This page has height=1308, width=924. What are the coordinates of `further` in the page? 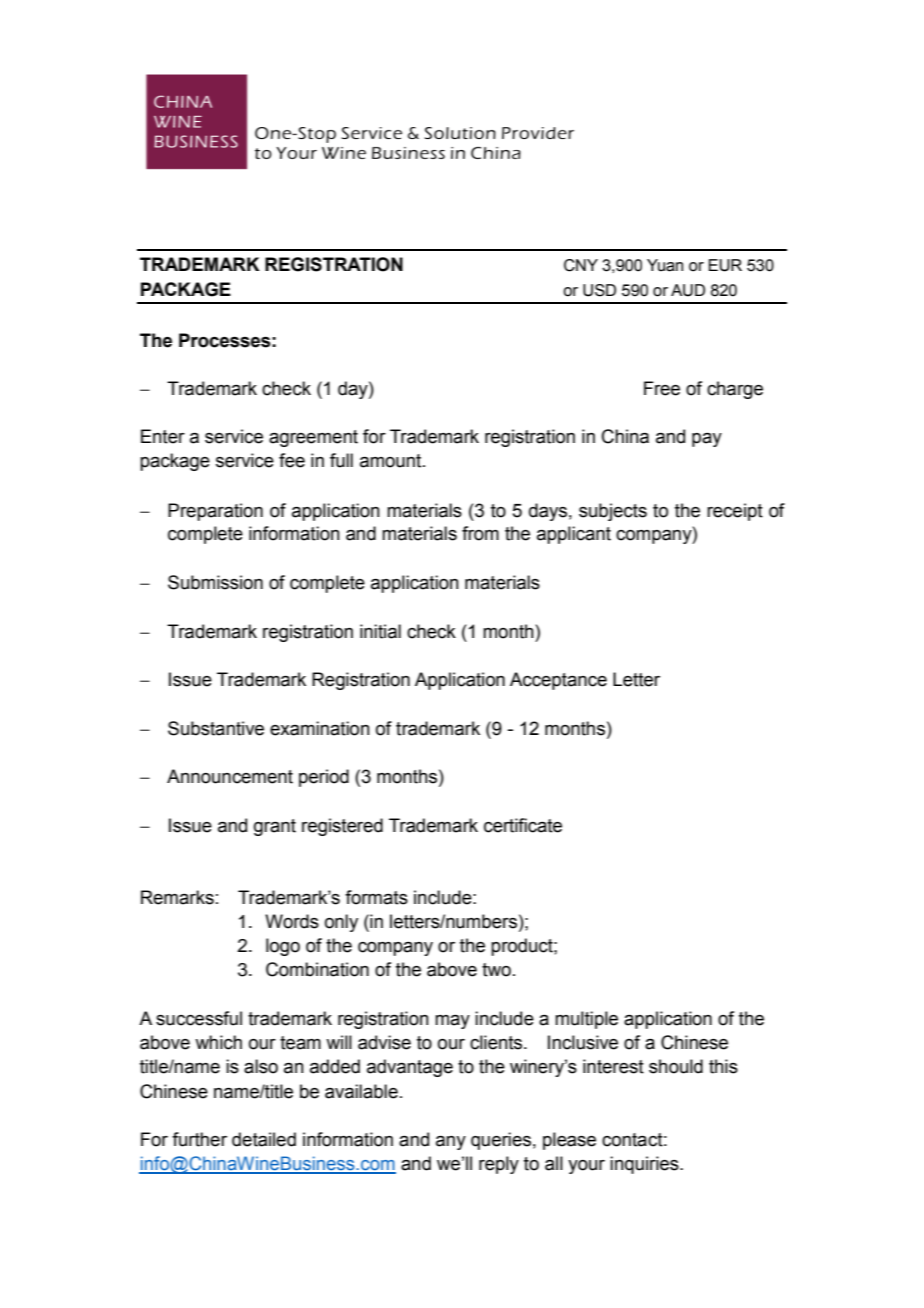 It's located at (199, 1139).
